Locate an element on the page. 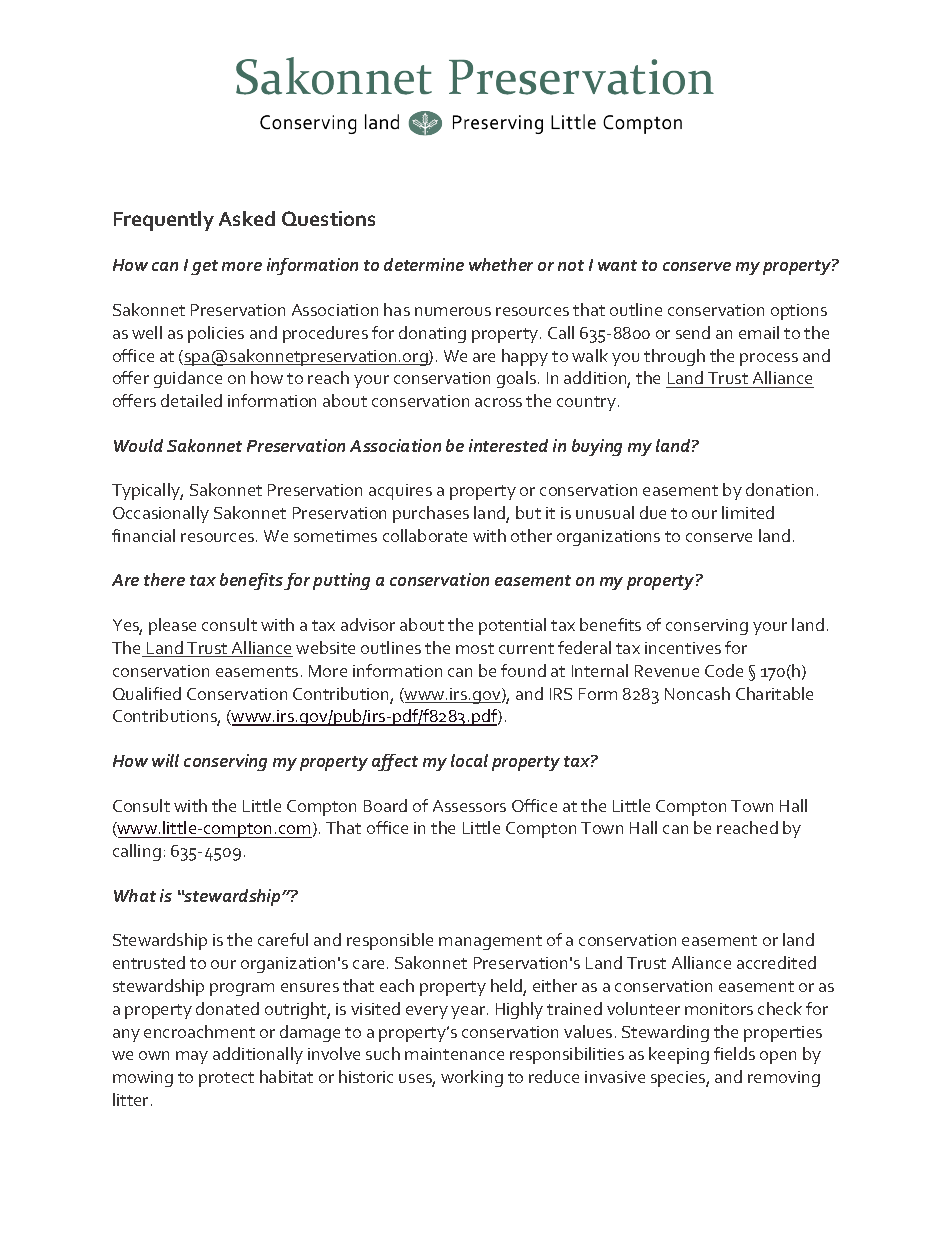 The height and width of the document is (1233, 952). Assessors is located at coordinates (469, 806).
